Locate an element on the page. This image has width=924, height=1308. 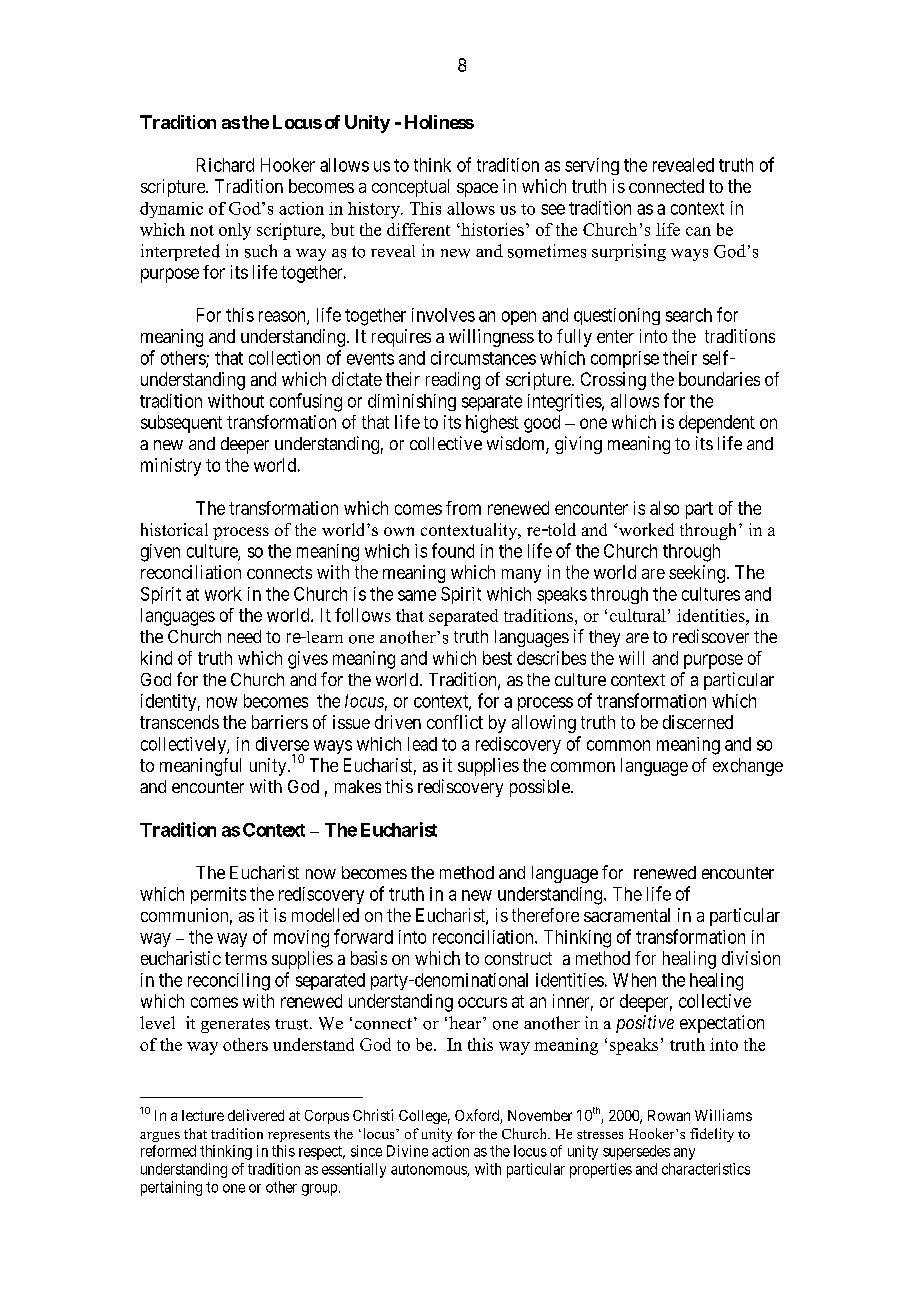
construct is located at coordinates (518, 958).
